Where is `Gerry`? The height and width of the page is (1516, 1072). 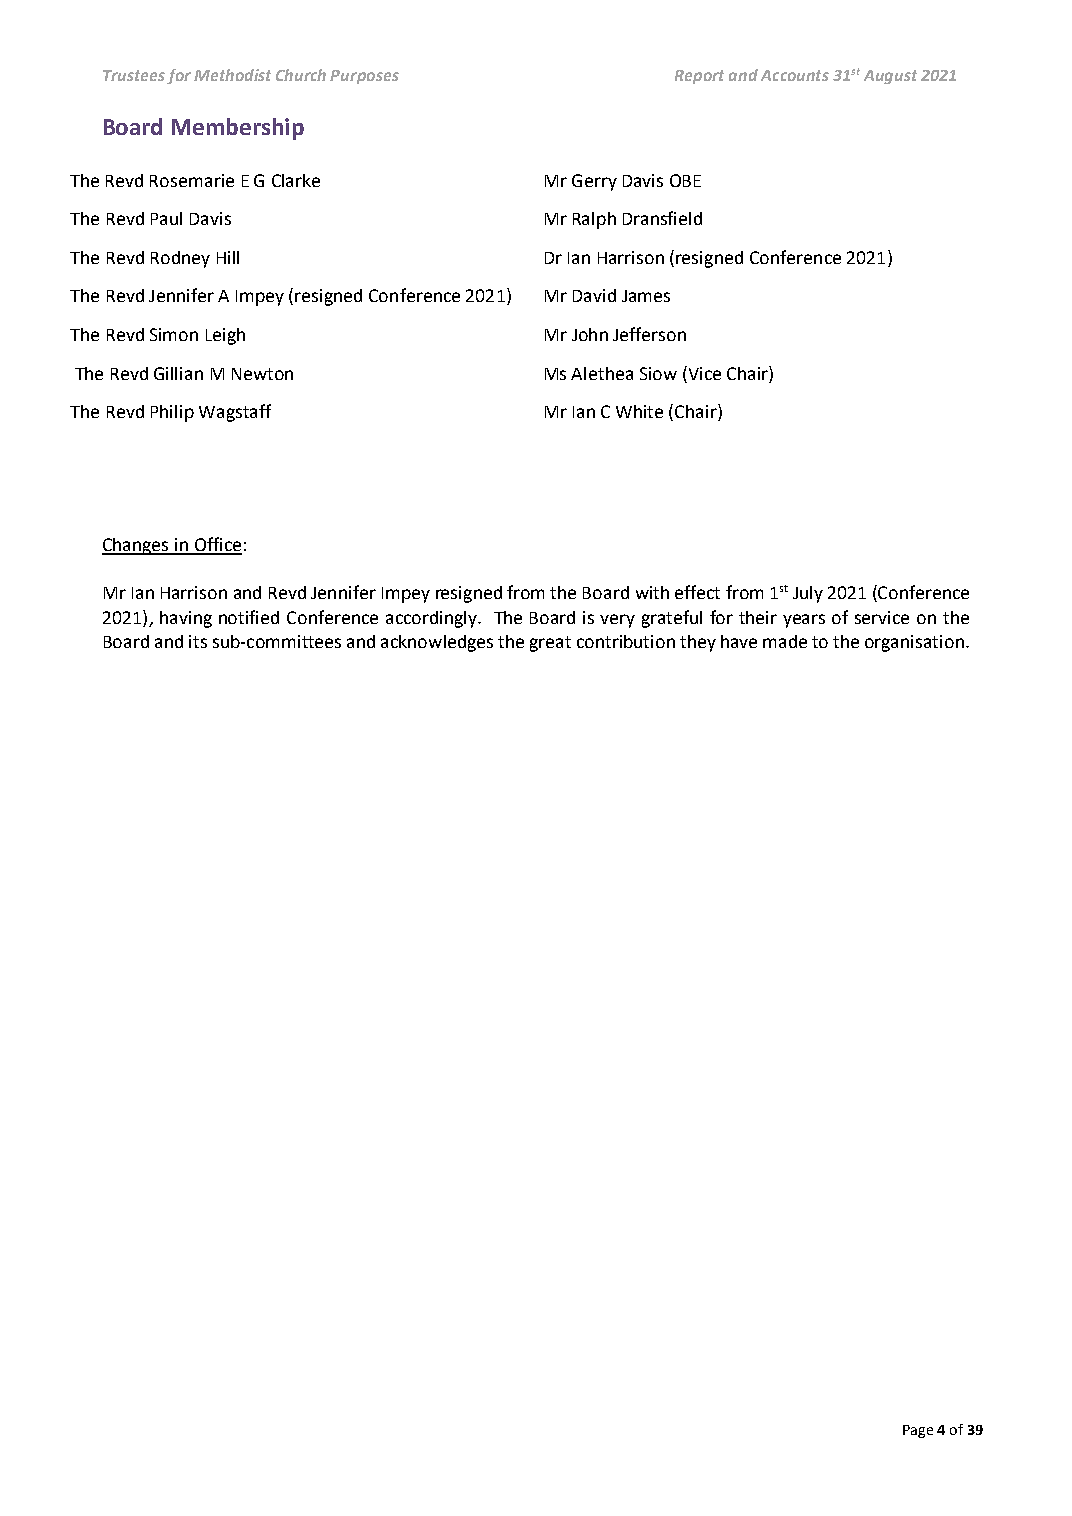 Gerry is located at coordinates (594, 182).
